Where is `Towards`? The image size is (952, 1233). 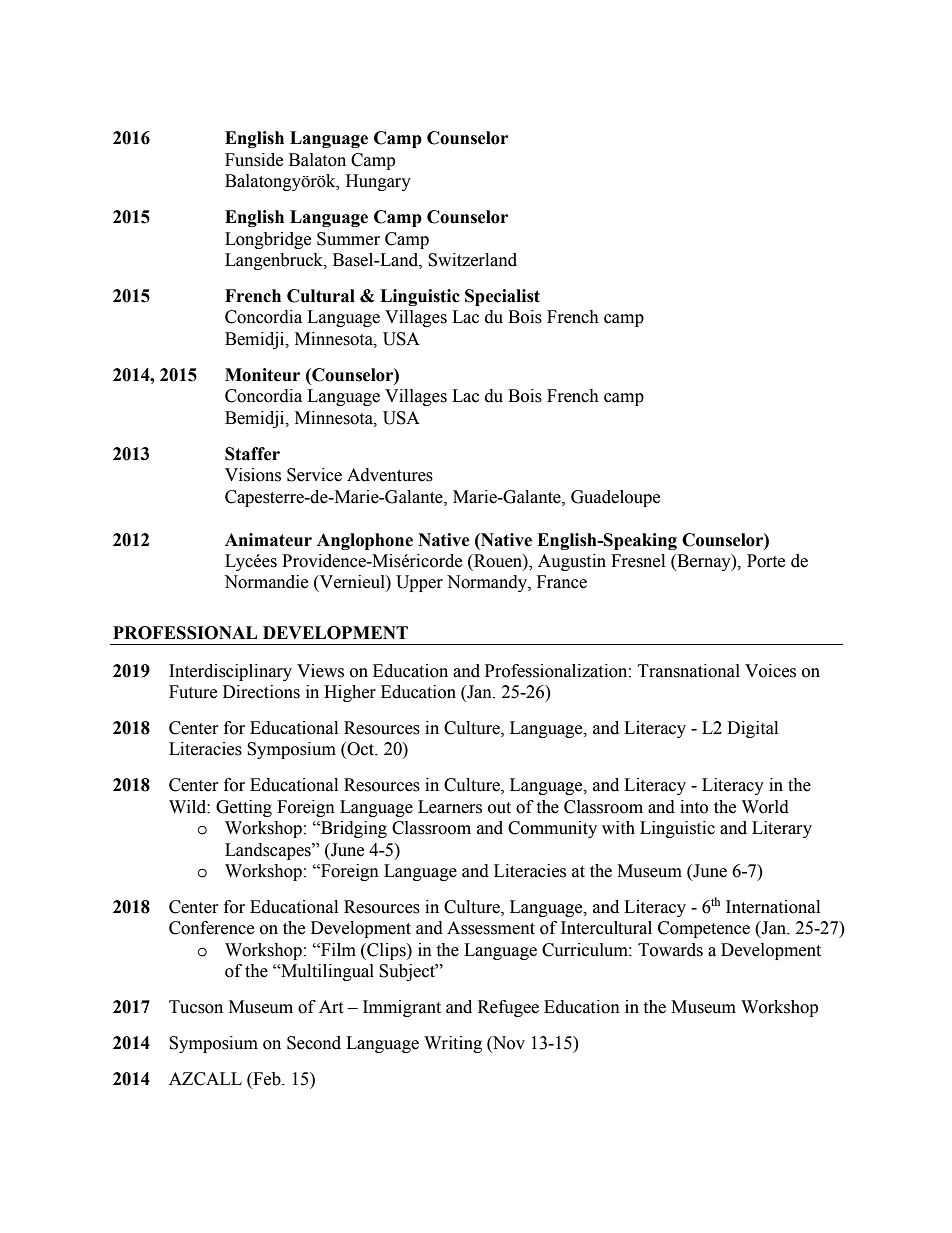 Towards is located at coordinates (670, 950).
